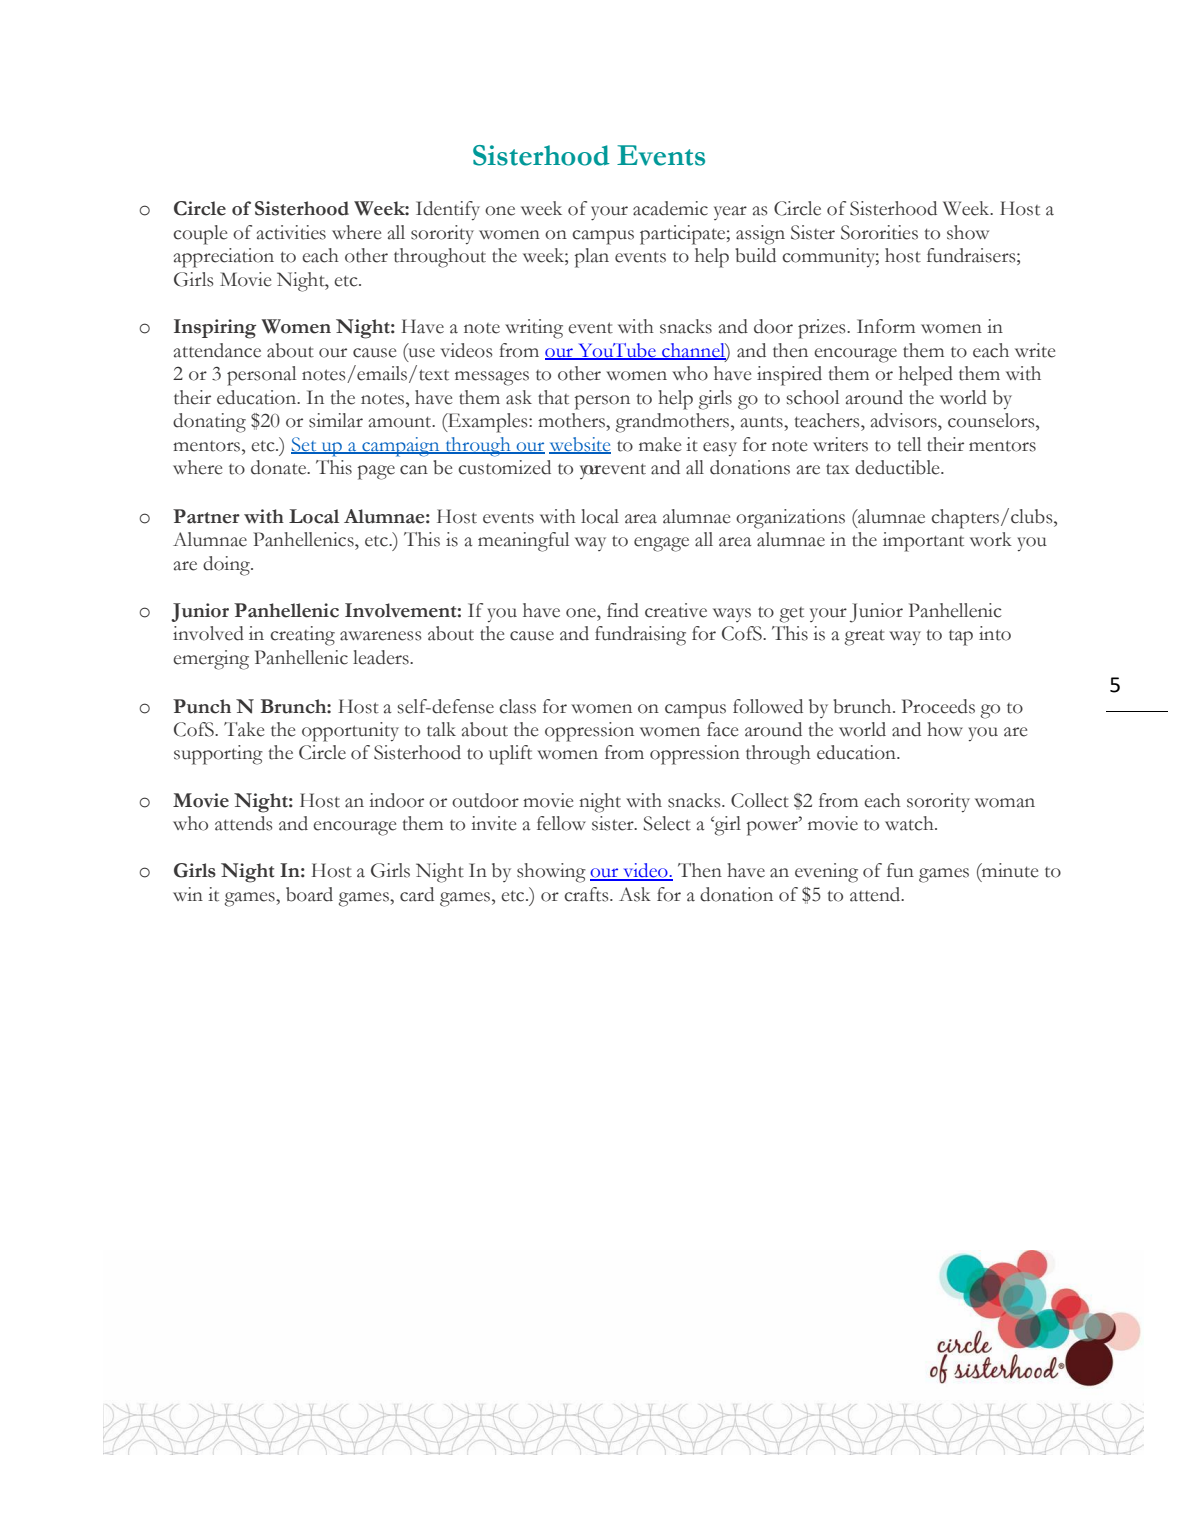  I want to click on board, so click(309, 894).
